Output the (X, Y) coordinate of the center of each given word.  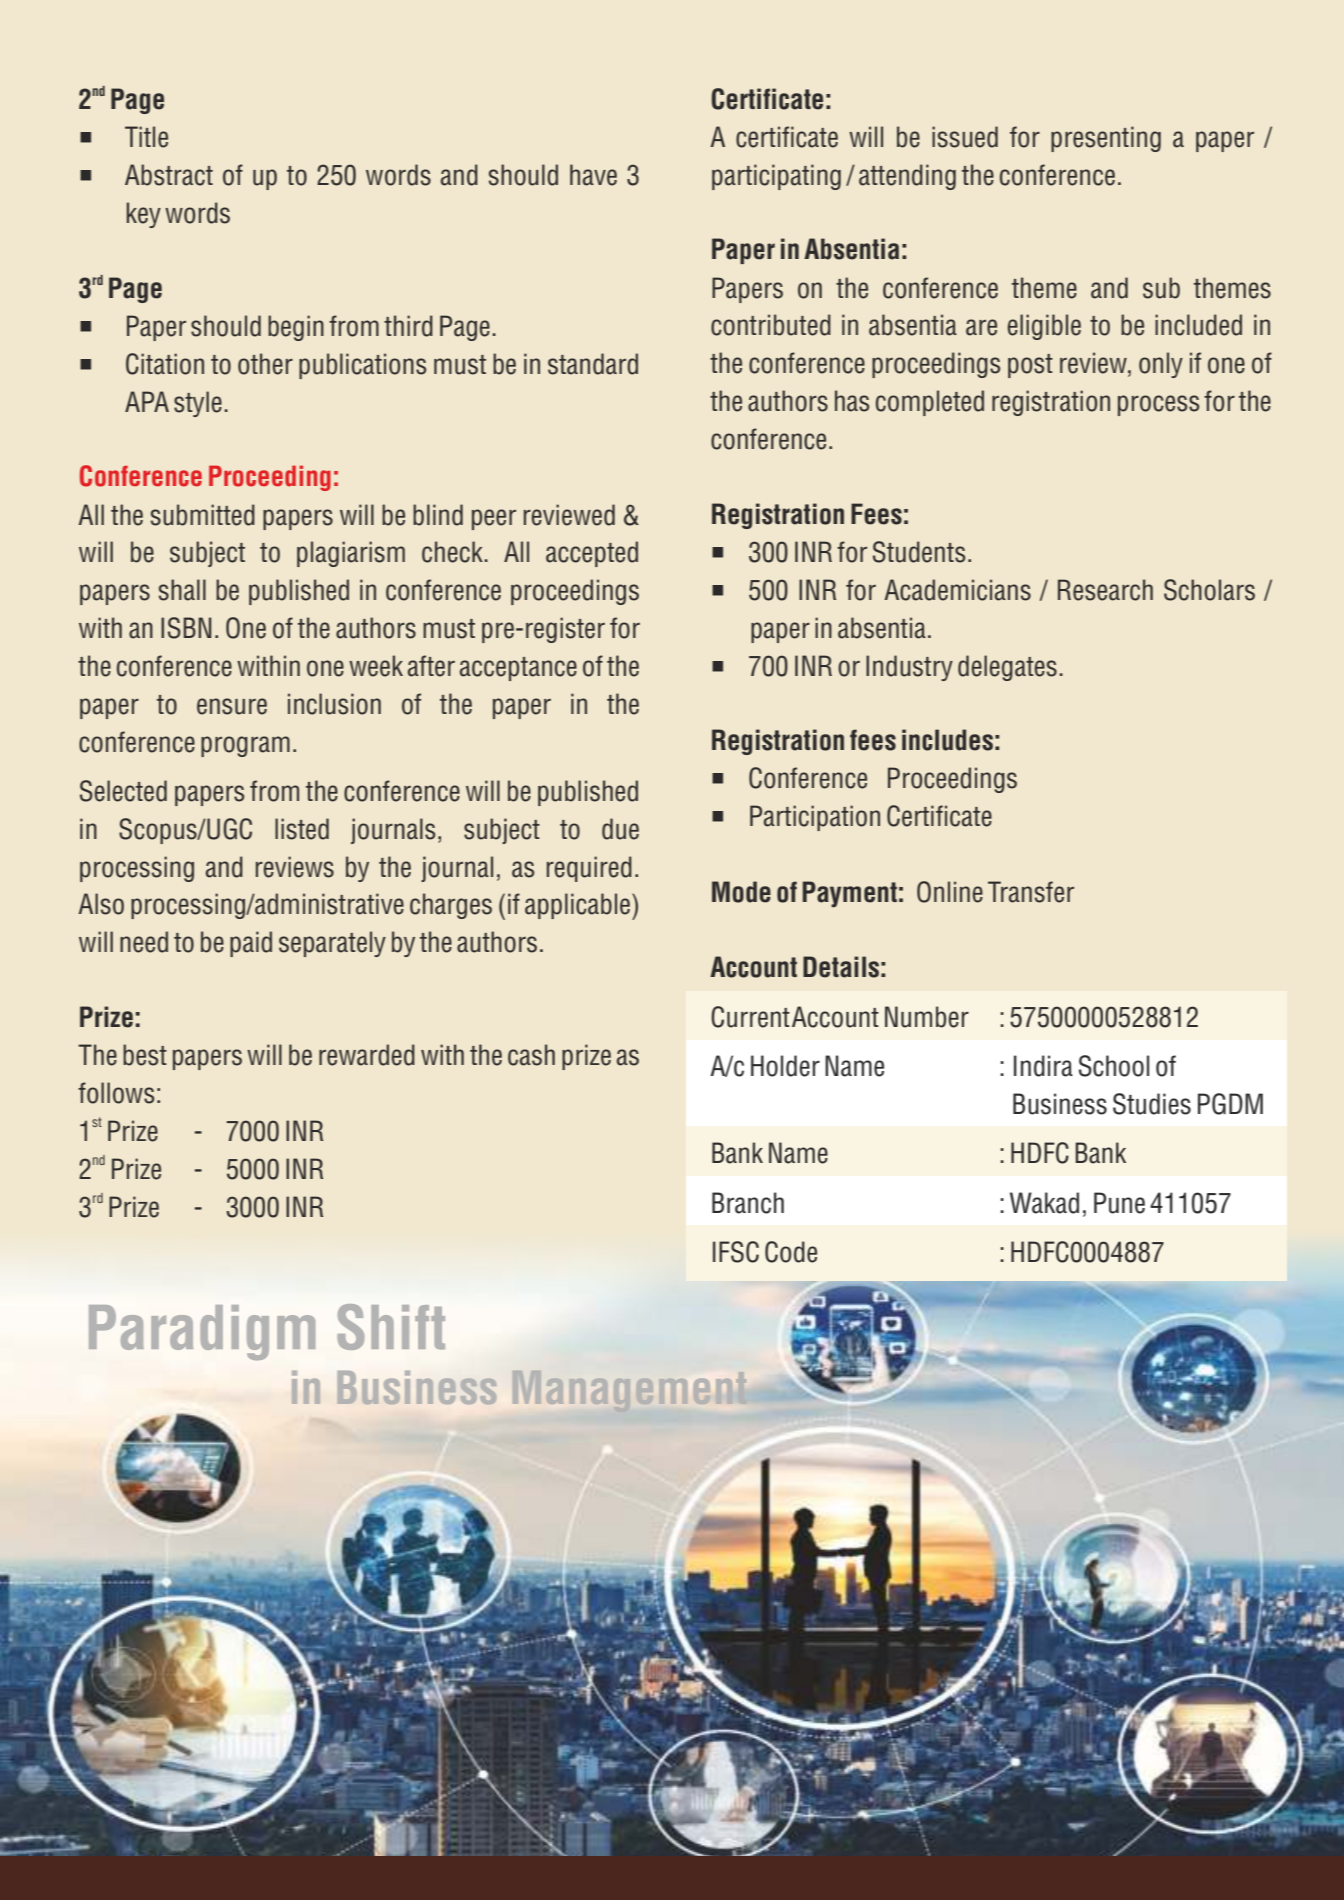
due (620, 829)
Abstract (169, 175)
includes (947, 740)
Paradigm (202, 1332)
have (593, 175)
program (245, 746)
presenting (1106, 139)
